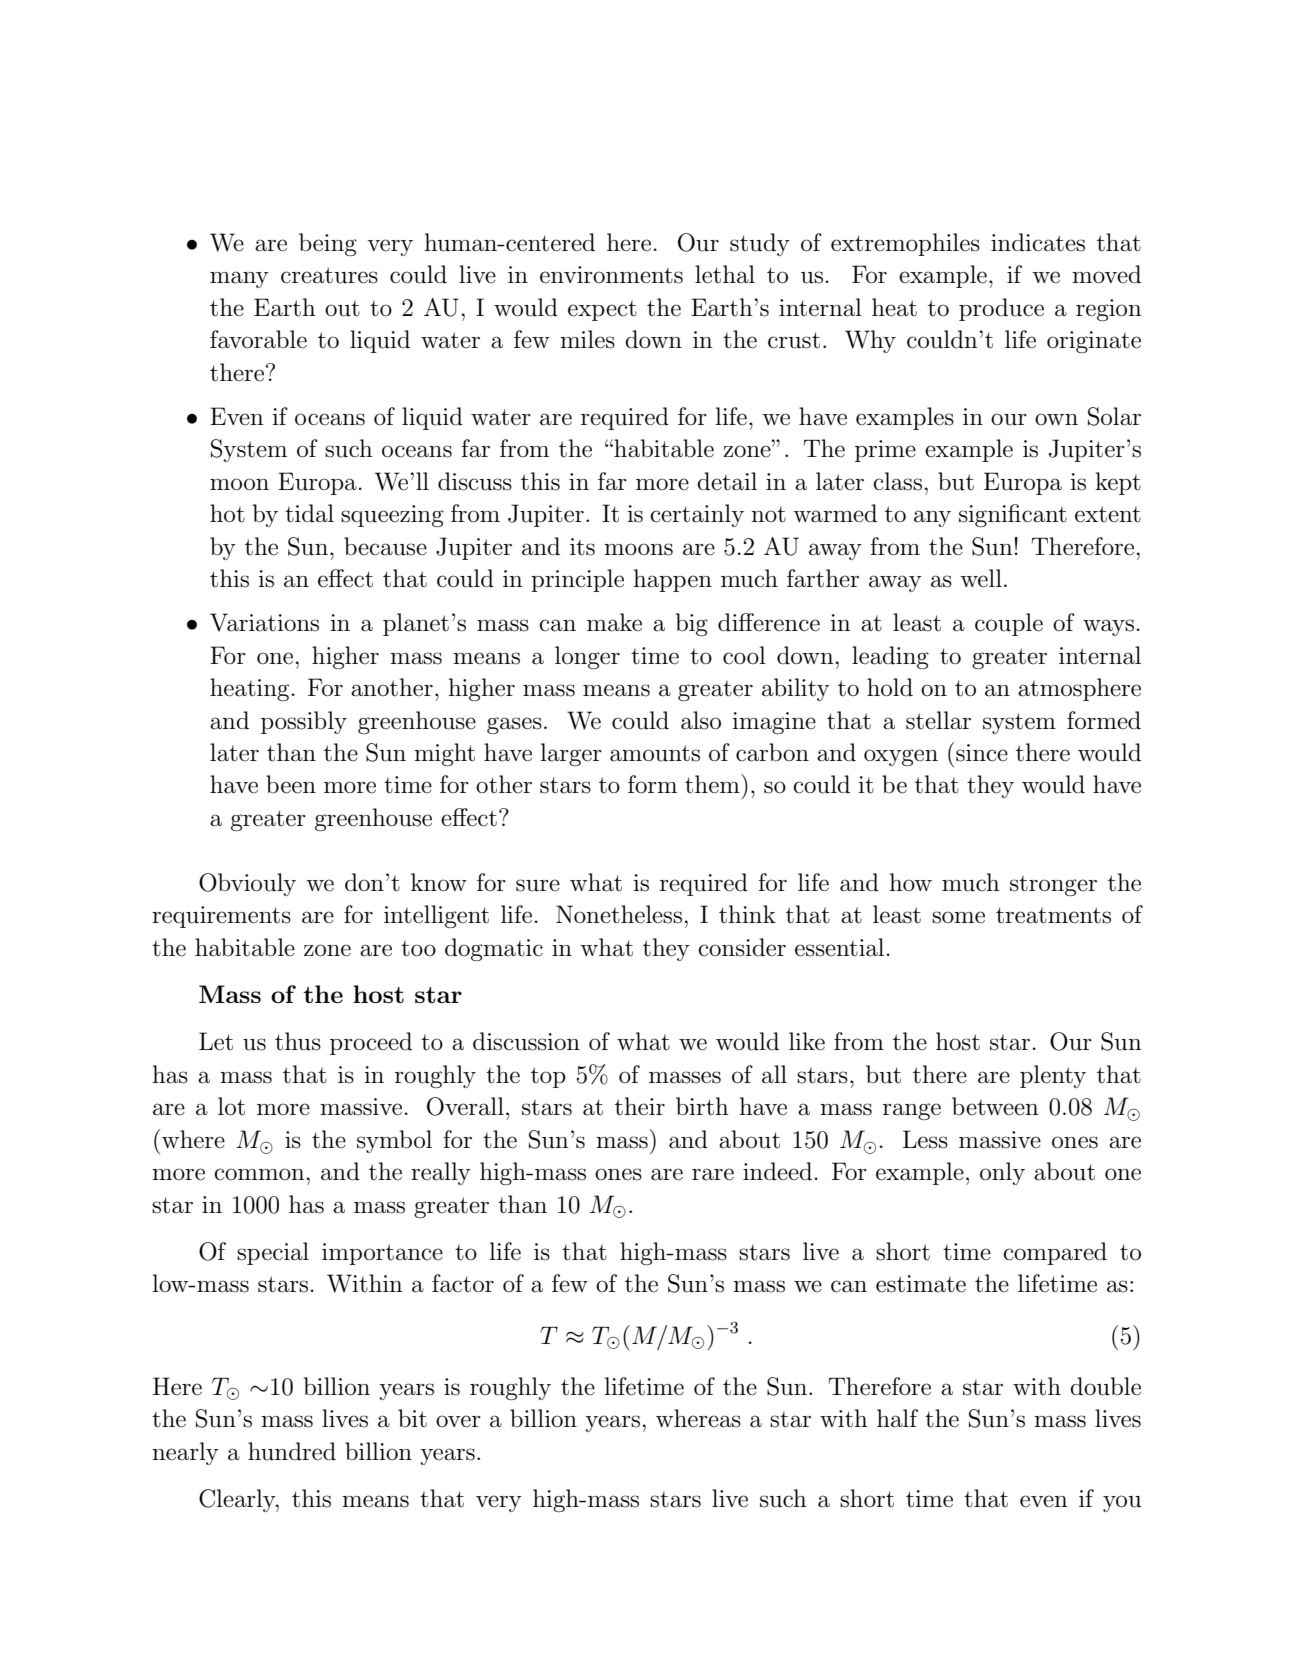  I want to click on produce, so click(1001, 309).
